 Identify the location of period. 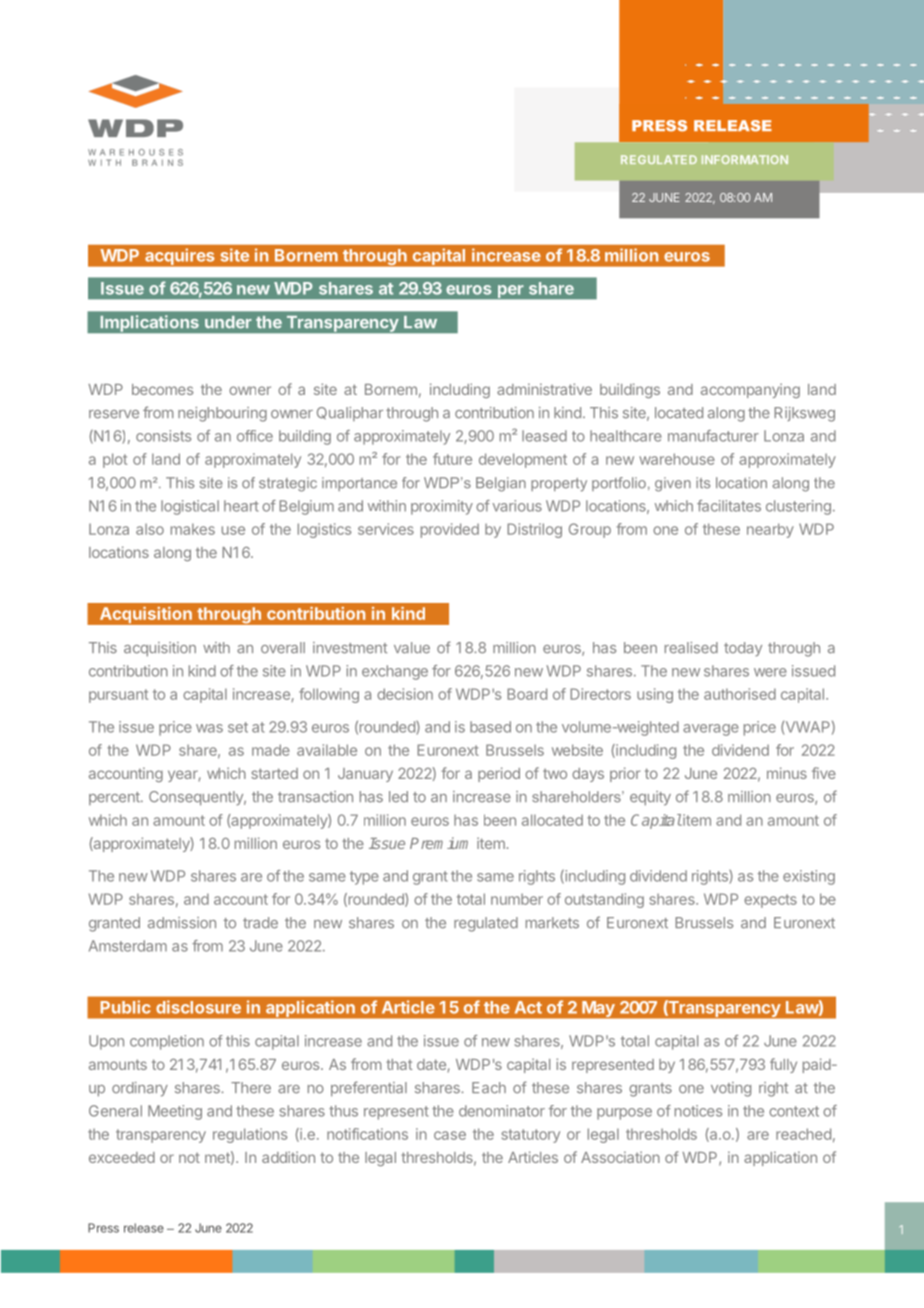
(499, 774).
